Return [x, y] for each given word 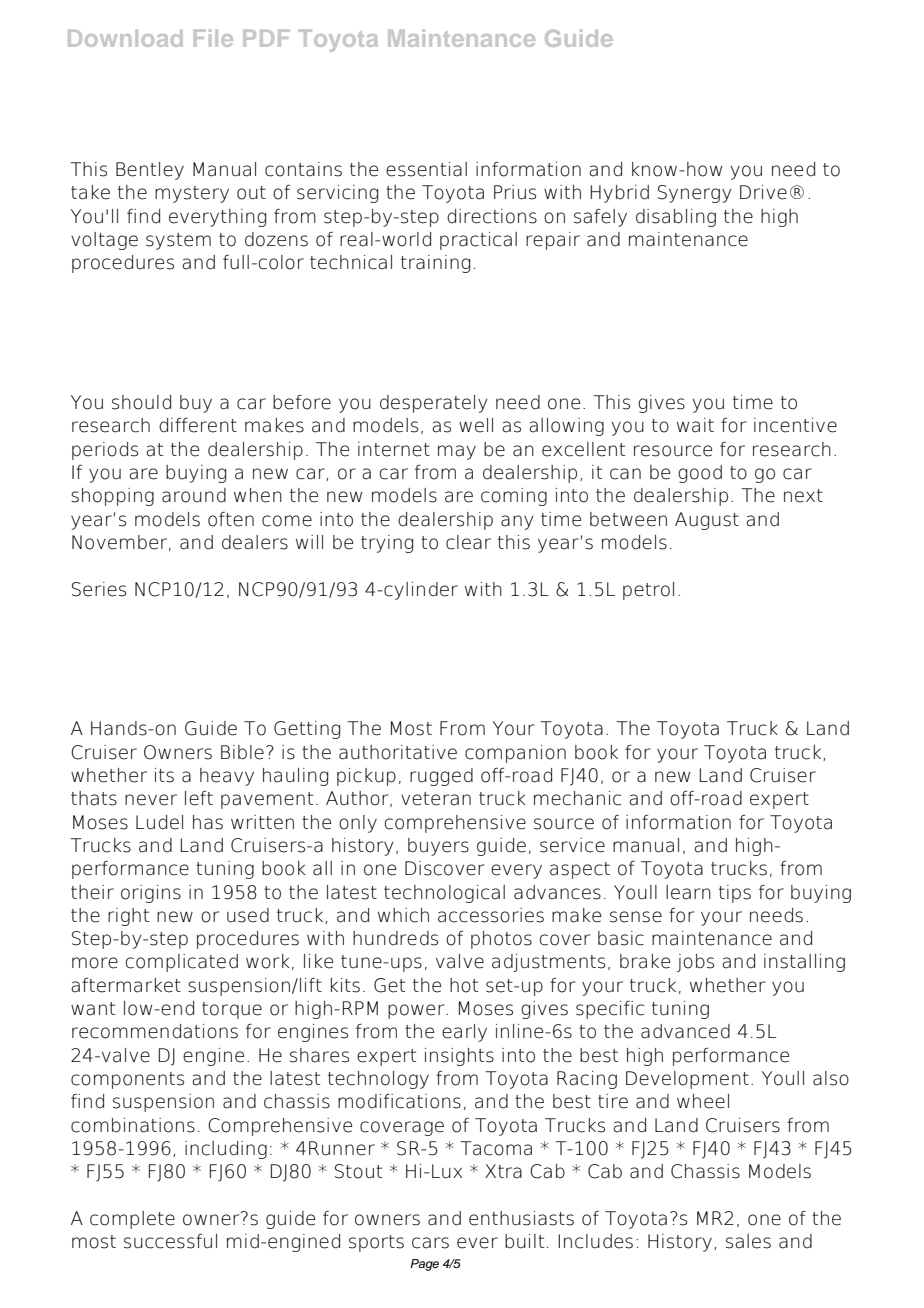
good [700, 474]
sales [748, 1241]
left [199, 798]
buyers [438, 847]
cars [430, 1243]
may [457, 452]
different [198, 425]
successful [170, 1241]
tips [735, 894]
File [213, 38]
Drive [763, 192]
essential [426, 169]
